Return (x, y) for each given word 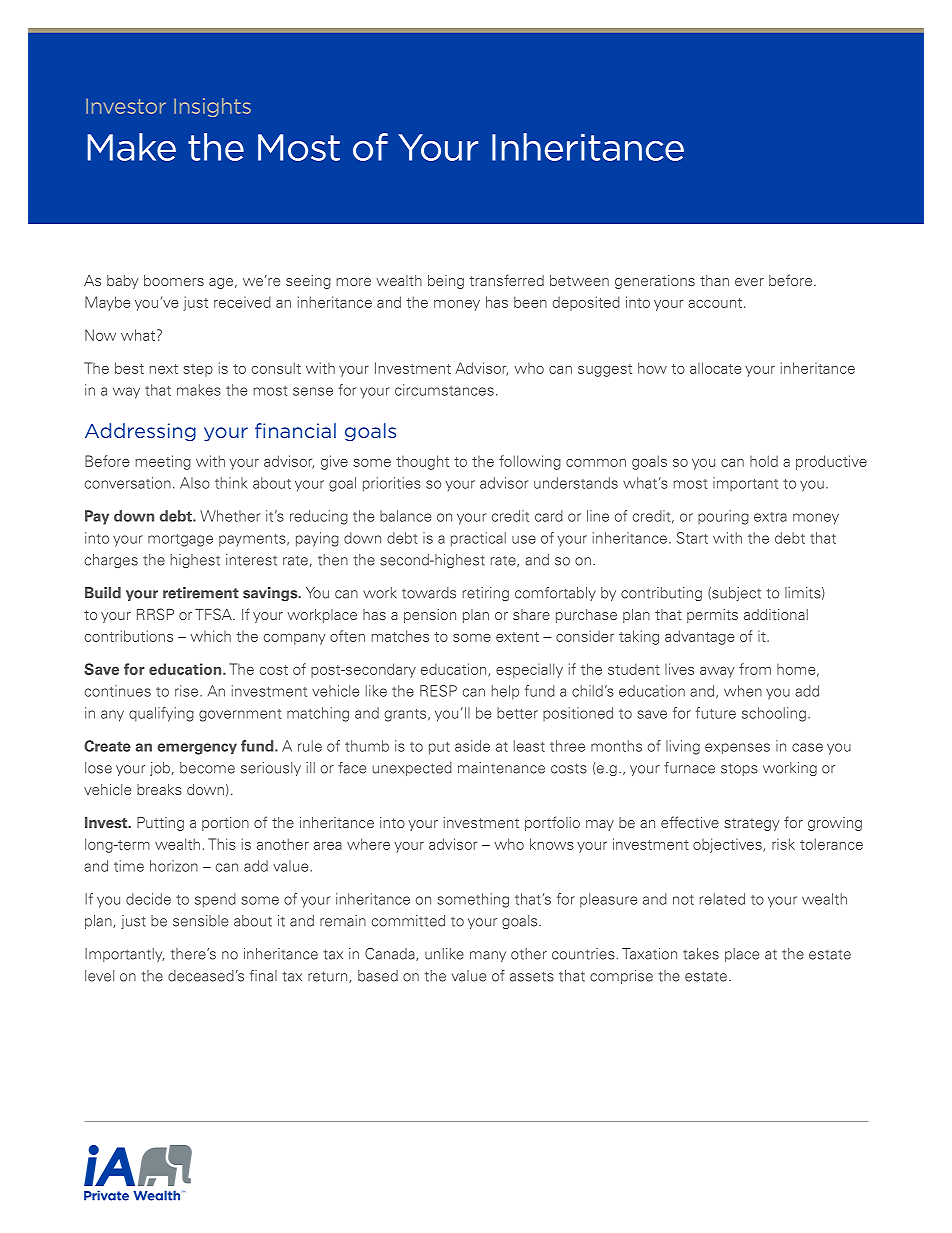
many (488, 956)
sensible (200, 921)
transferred (506, 280)
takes (701, 954)
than (714, 280)
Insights (212, 107)
